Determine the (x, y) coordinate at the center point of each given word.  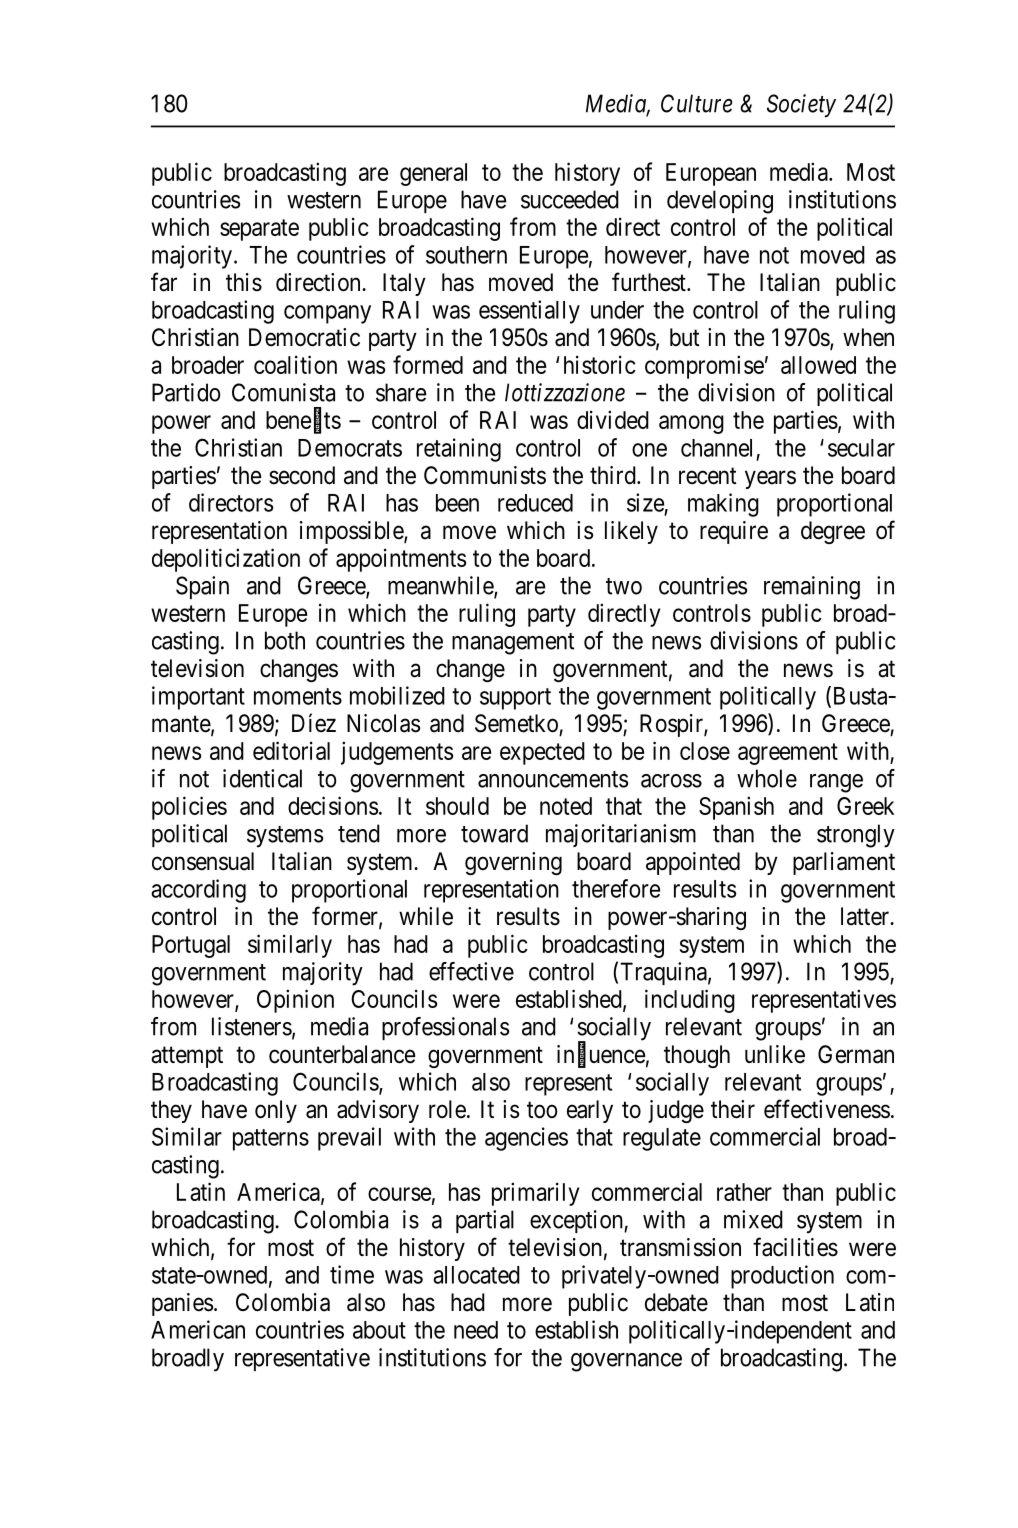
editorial (291, 750)
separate (259, 230)
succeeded (570, 199)
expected (542, 753)
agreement (788, 754)
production (782, 1277)
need (476, 1330)
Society (801, 106)
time (352, 1274)
